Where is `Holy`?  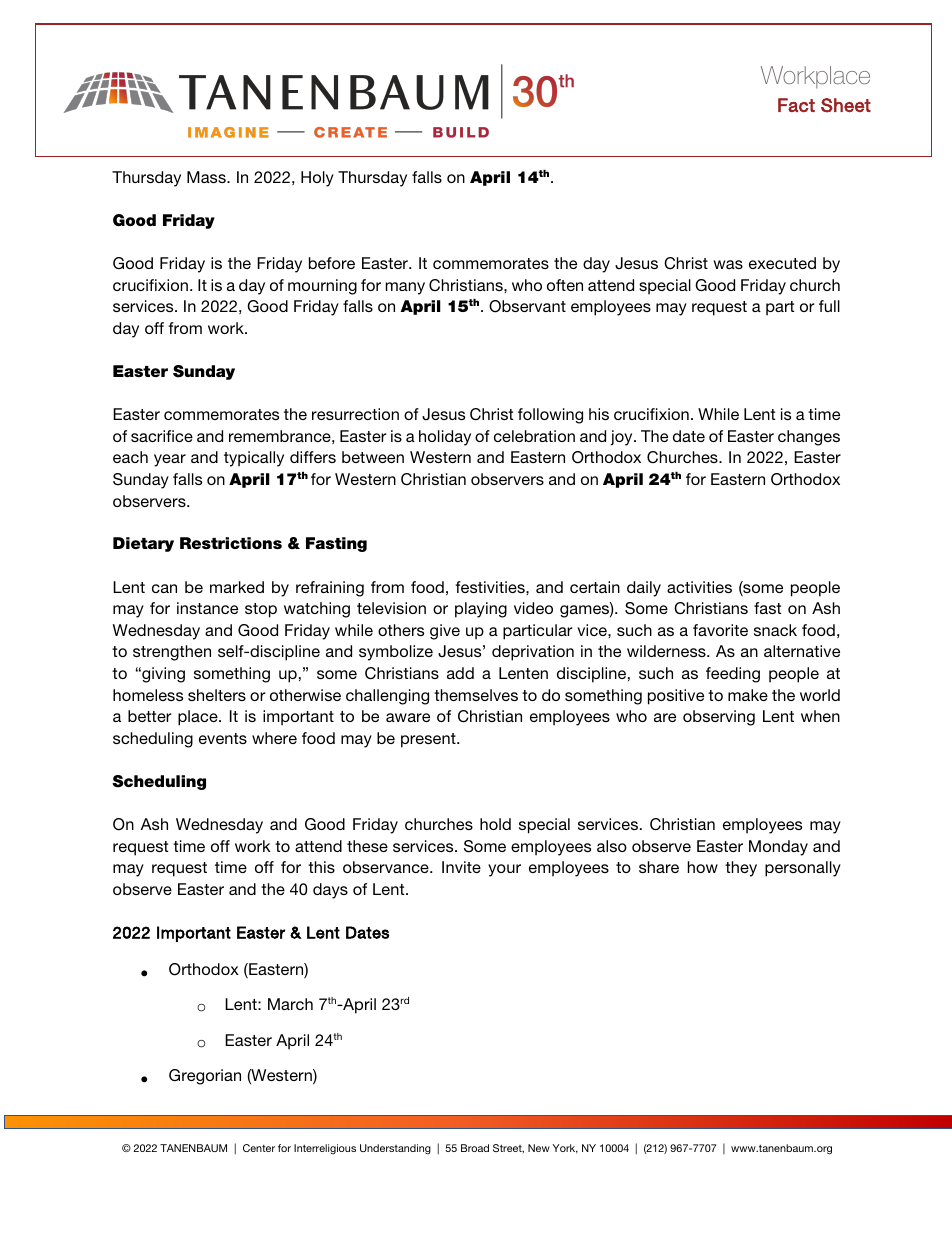
Holy is located at coordinates (317, 179).
